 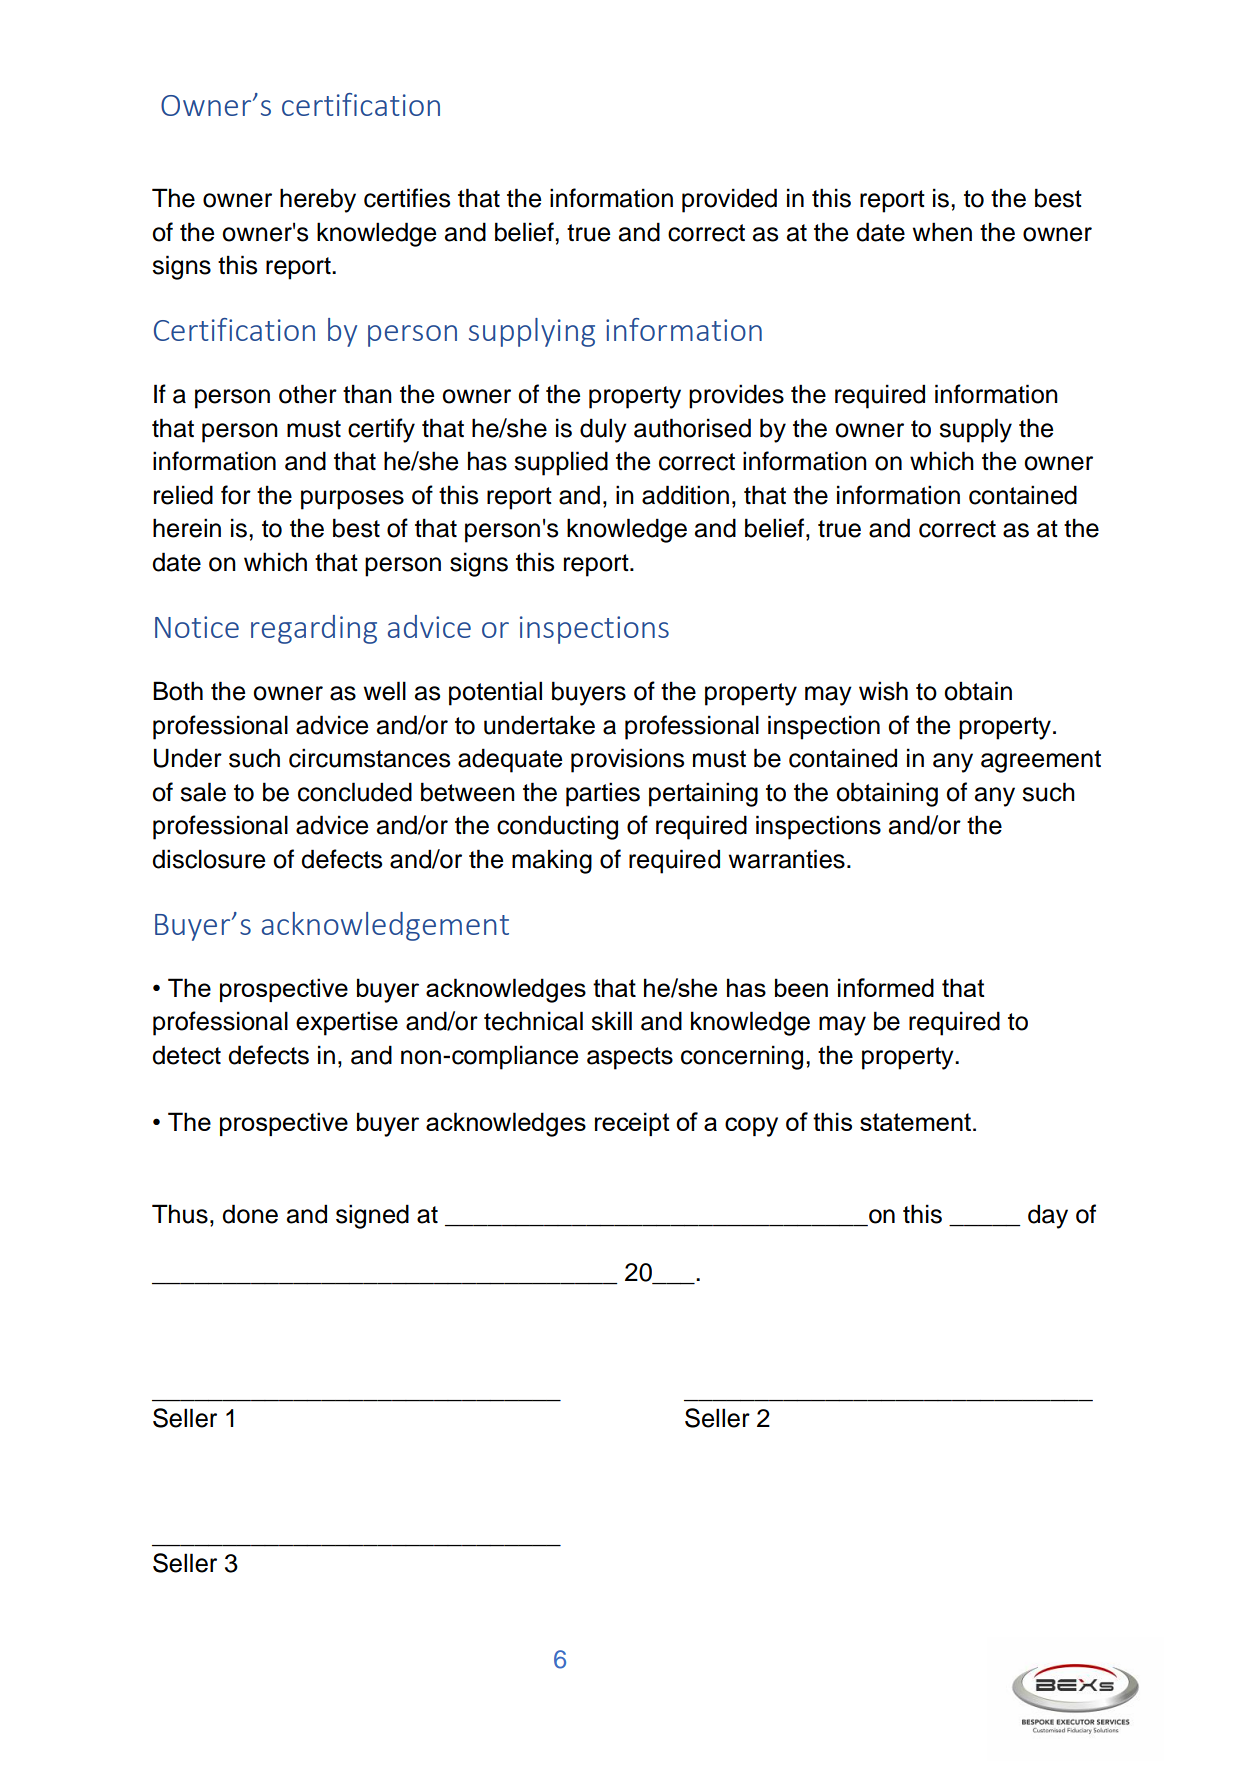 I want to click on statement, so click(x=917, y=1122).
